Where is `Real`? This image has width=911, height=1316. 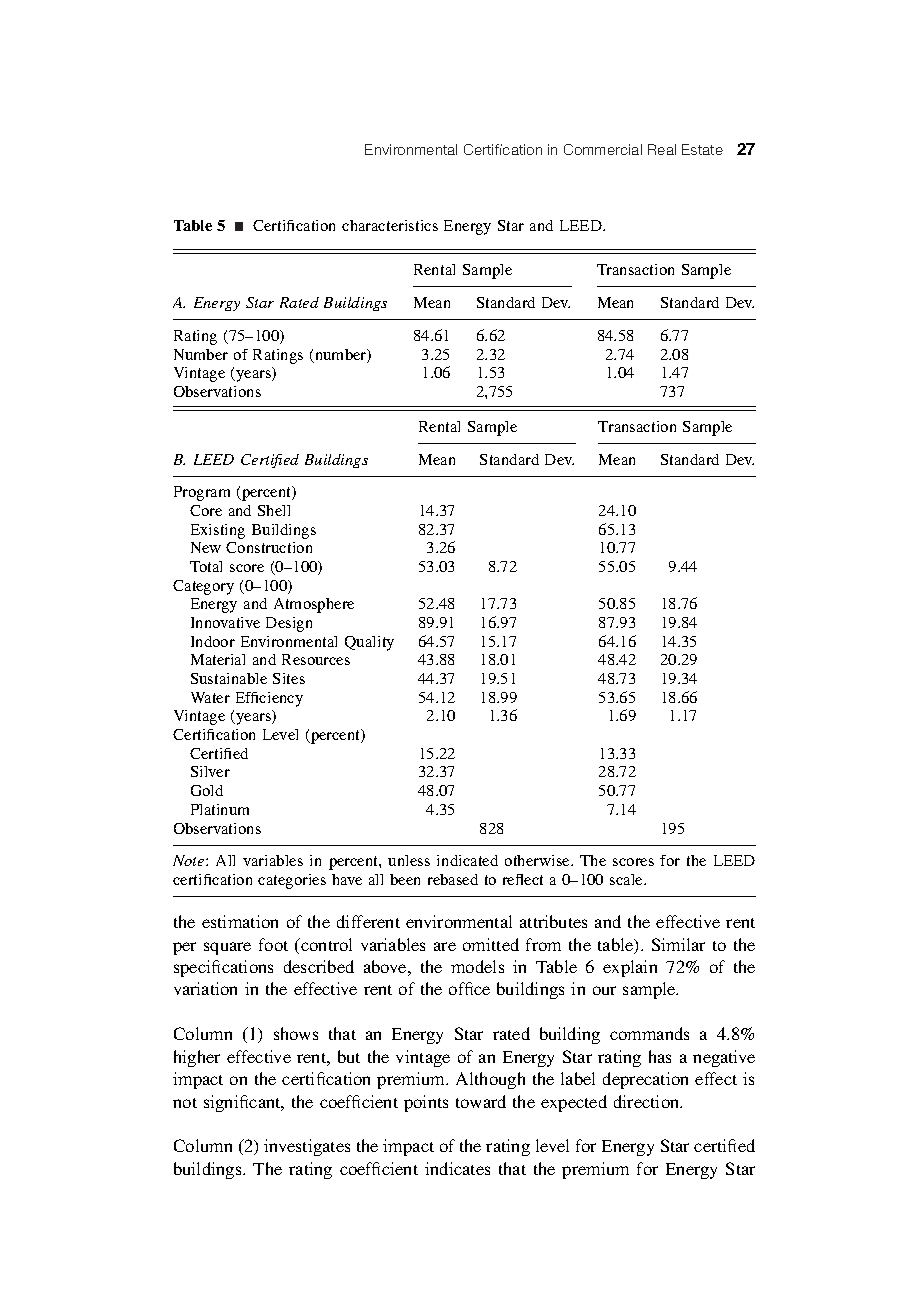 Real is located at coordinates (662, 149).
